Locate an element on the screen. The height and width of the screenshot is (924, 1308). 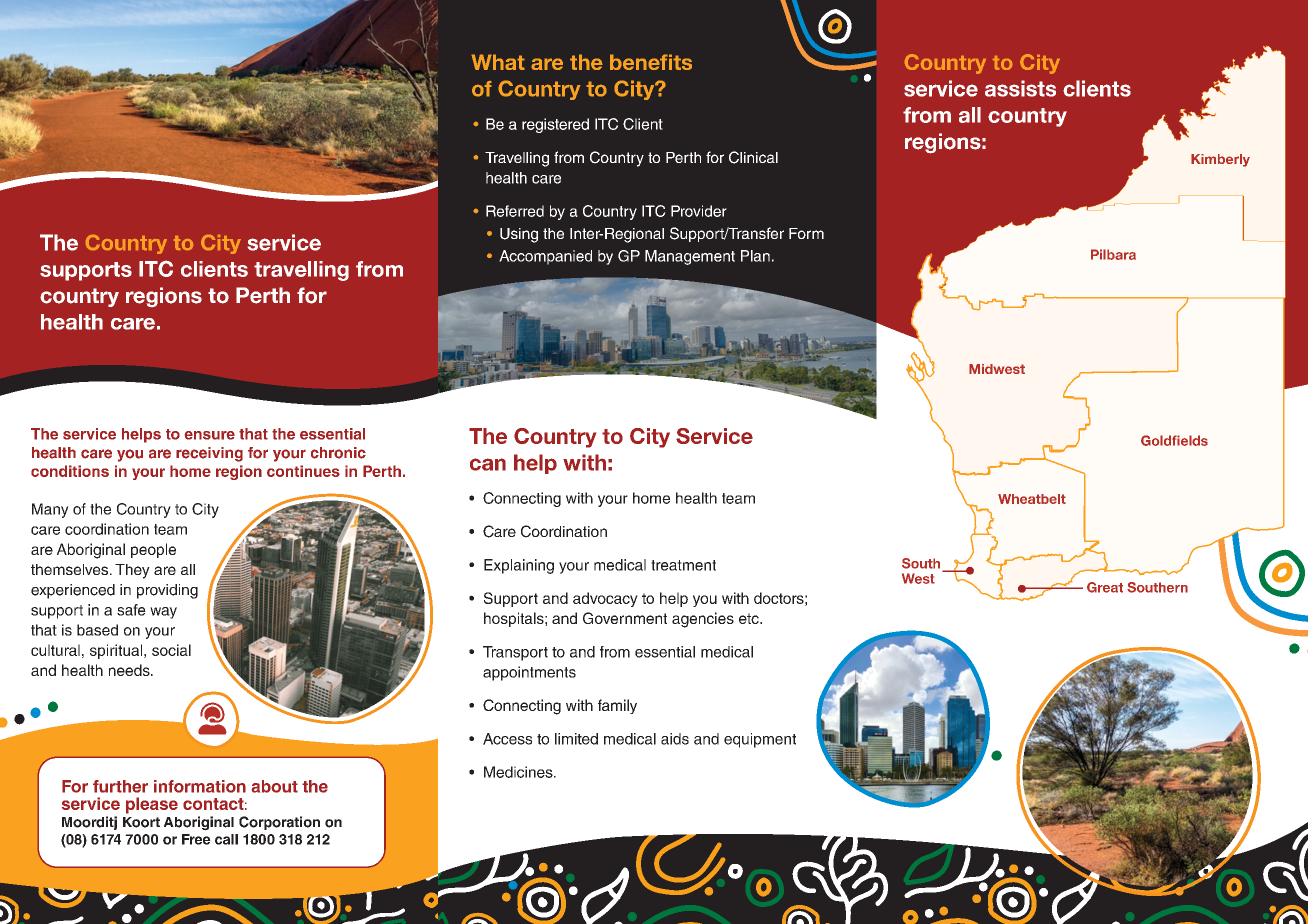
can is located at coordinates (488, 464).
